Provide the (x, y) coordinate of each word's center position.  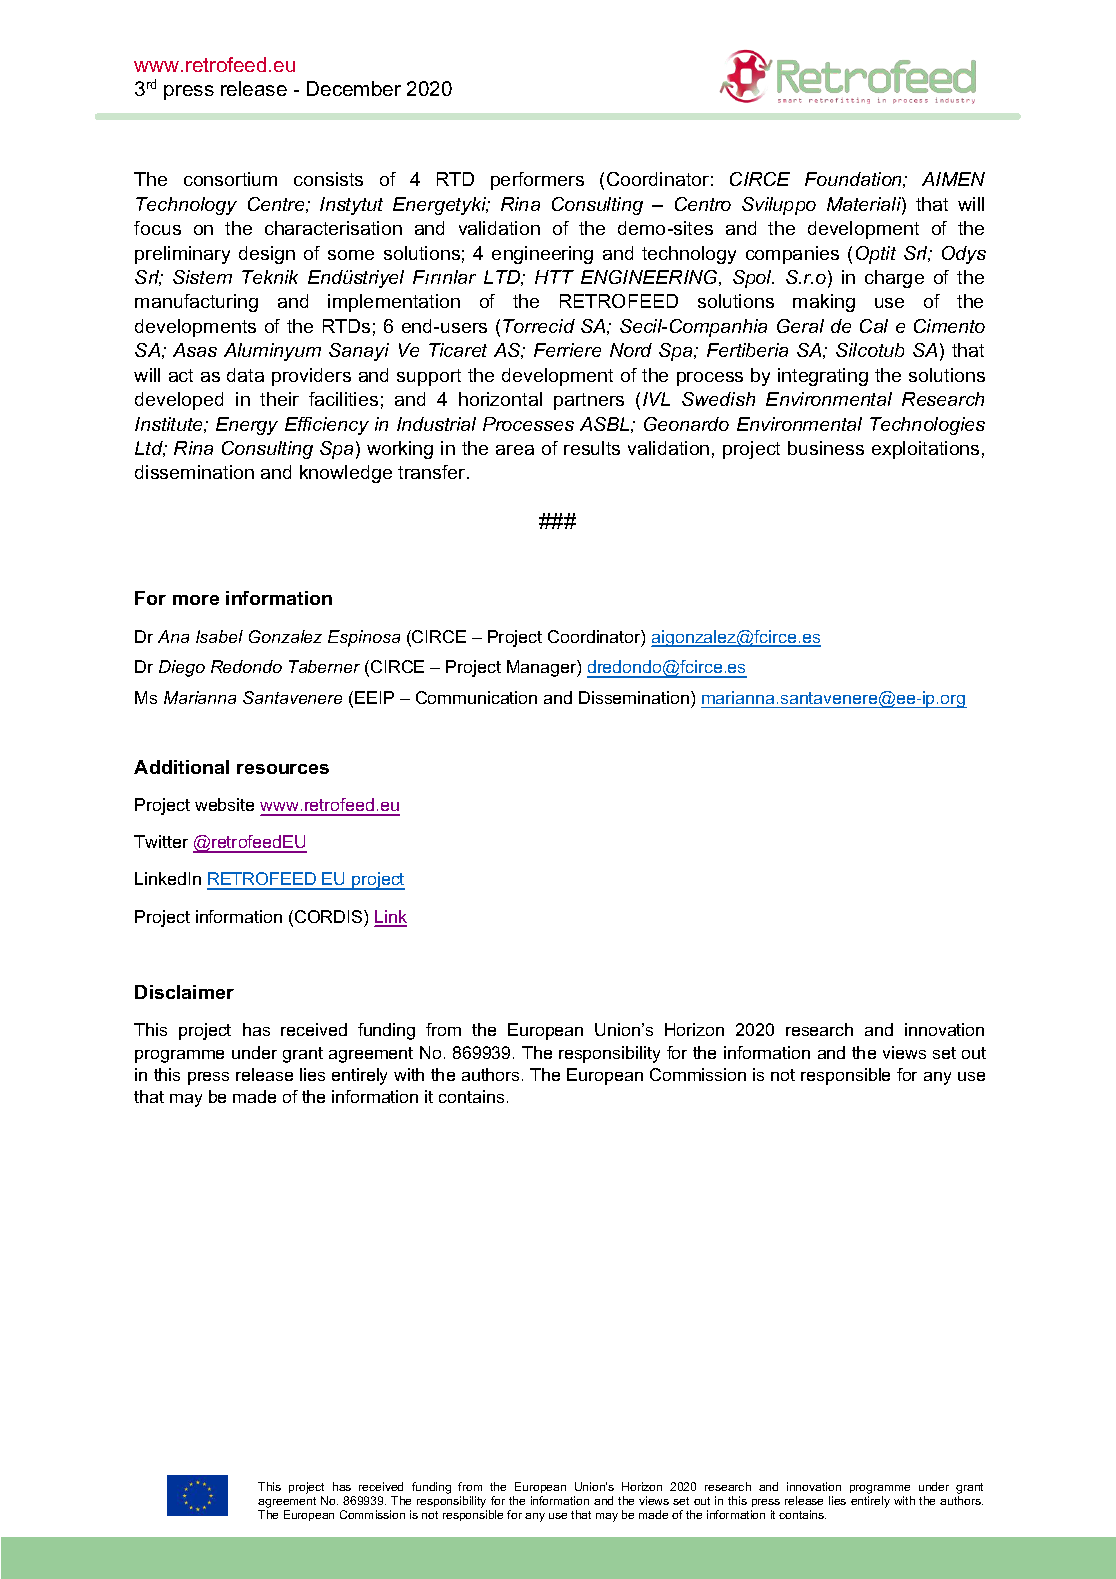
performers (537, 181)
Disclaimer (184, 992)
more (196, 600)
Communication (476, 697)
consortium (230, 179)
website (224, 804)
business (826, 448)
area (515, 450)
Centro (703, 204)
